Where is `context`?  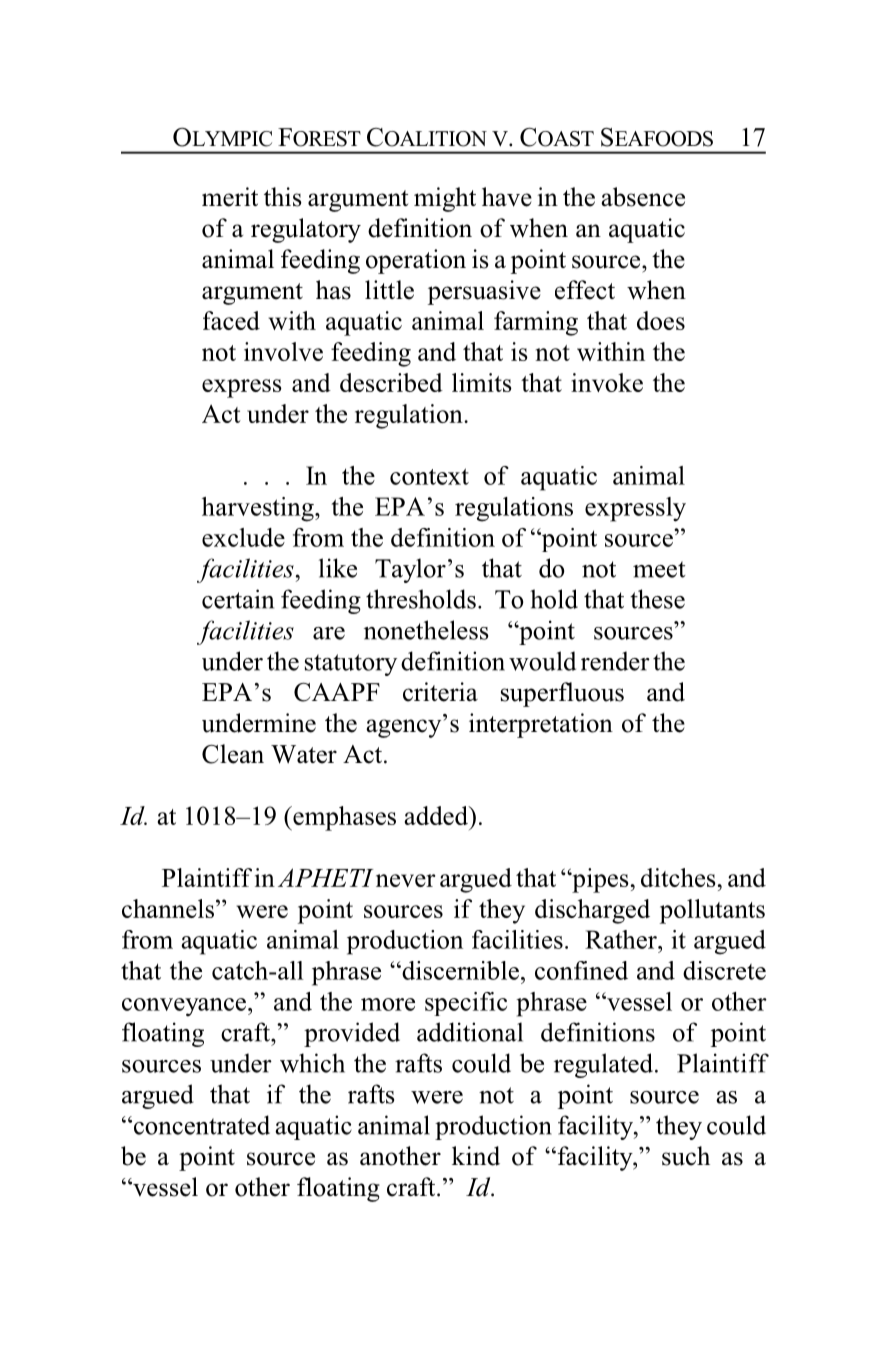 context is located at coordinates (429, 476).
